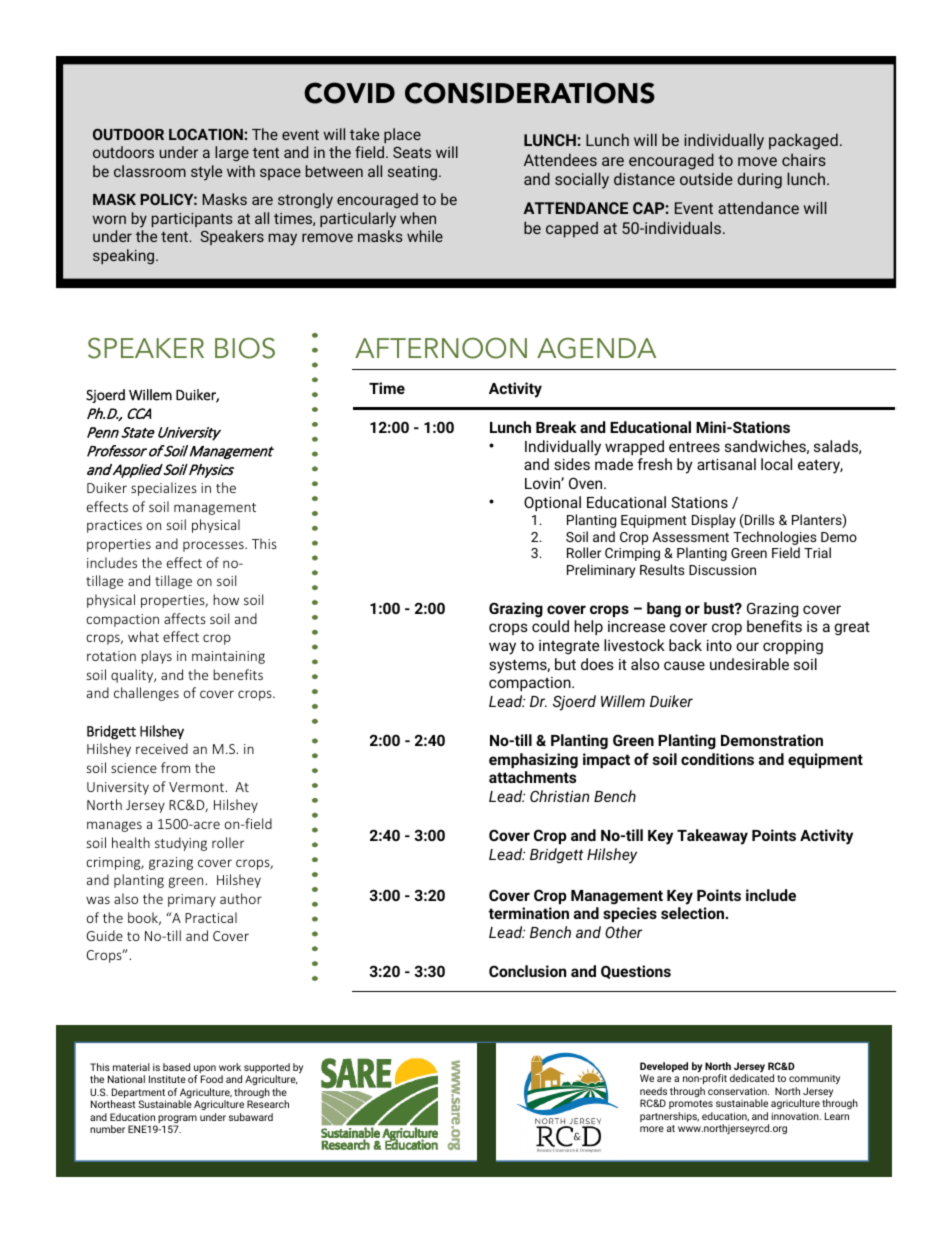  Describe the element at coordinates (803, 141) in the page. I see `packaged` at that location.
